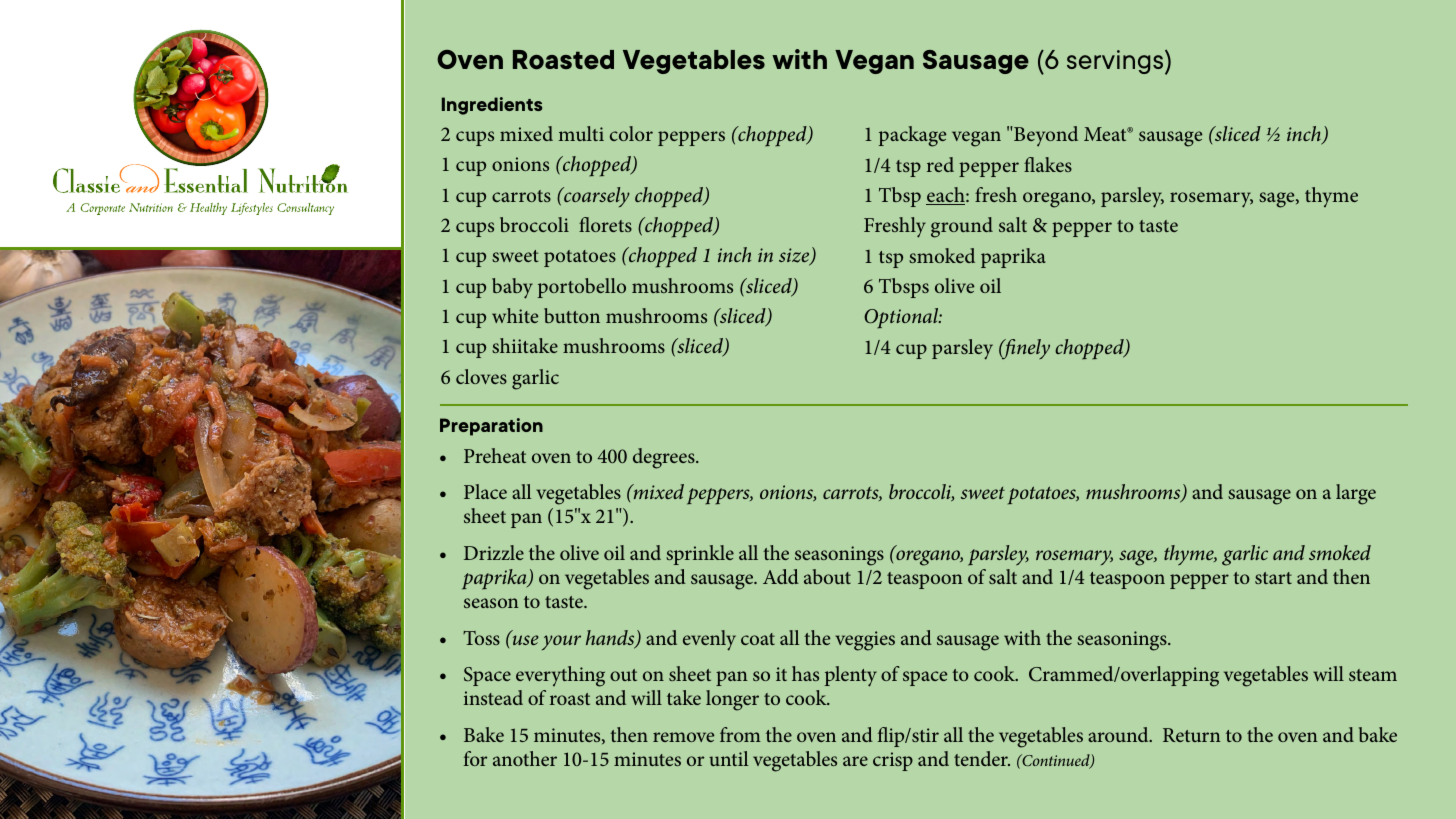 The width and height of the page is (1456, 819). I want to click on size, so click(795, 257).
